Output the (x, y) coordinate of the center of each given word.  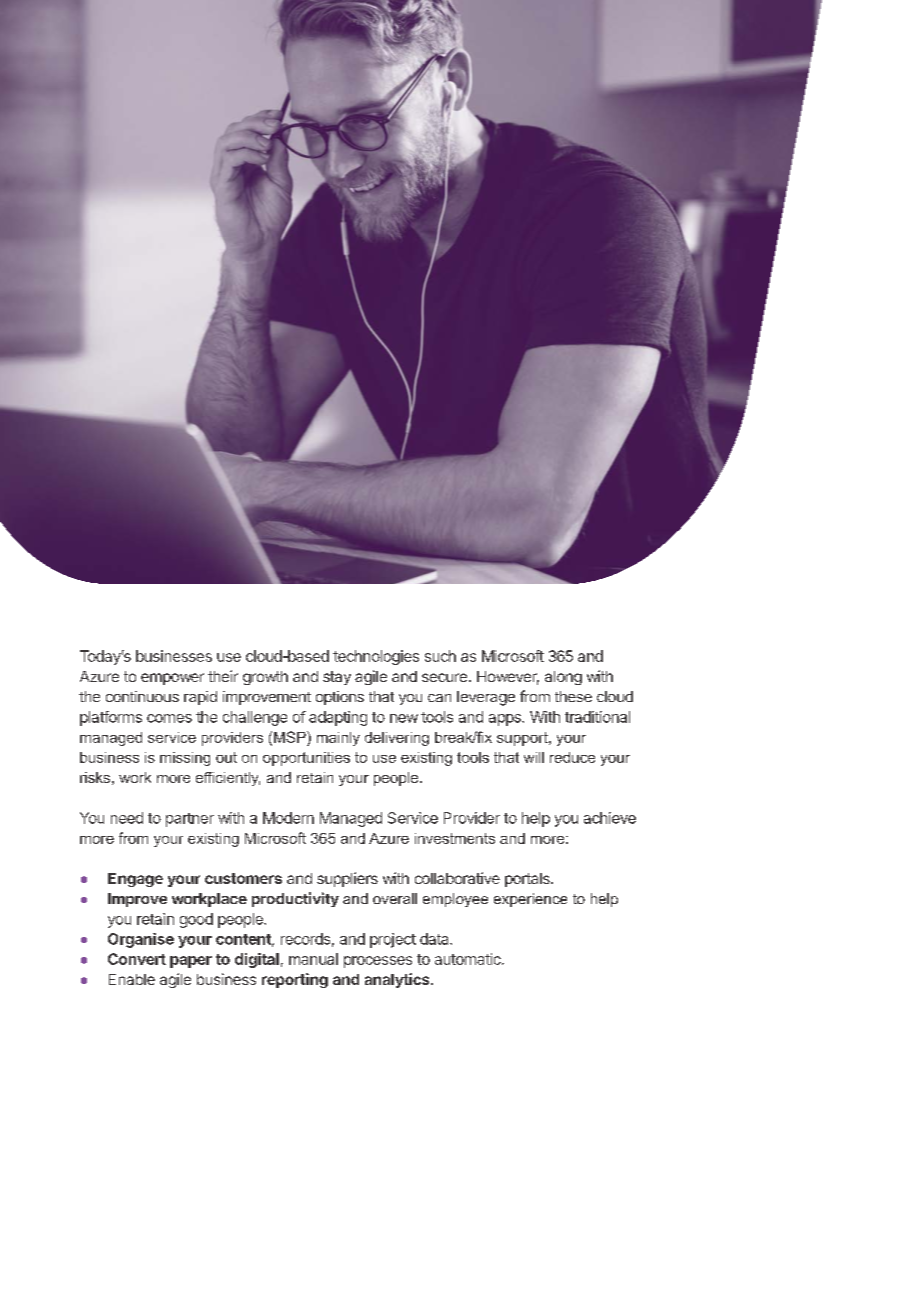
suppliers (347, 879)
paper (191, 962)
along (563, 678)
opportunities (306, 759)
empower (172, 679)
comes (169, 718)
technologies (376, 657)
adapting (338, 718)
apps (506, 720)
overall (395, 898)
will (534, 757)
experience (530, 900)
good (196, 920)
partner (190, 820)
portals (528, 880)
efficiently (228, 779)
